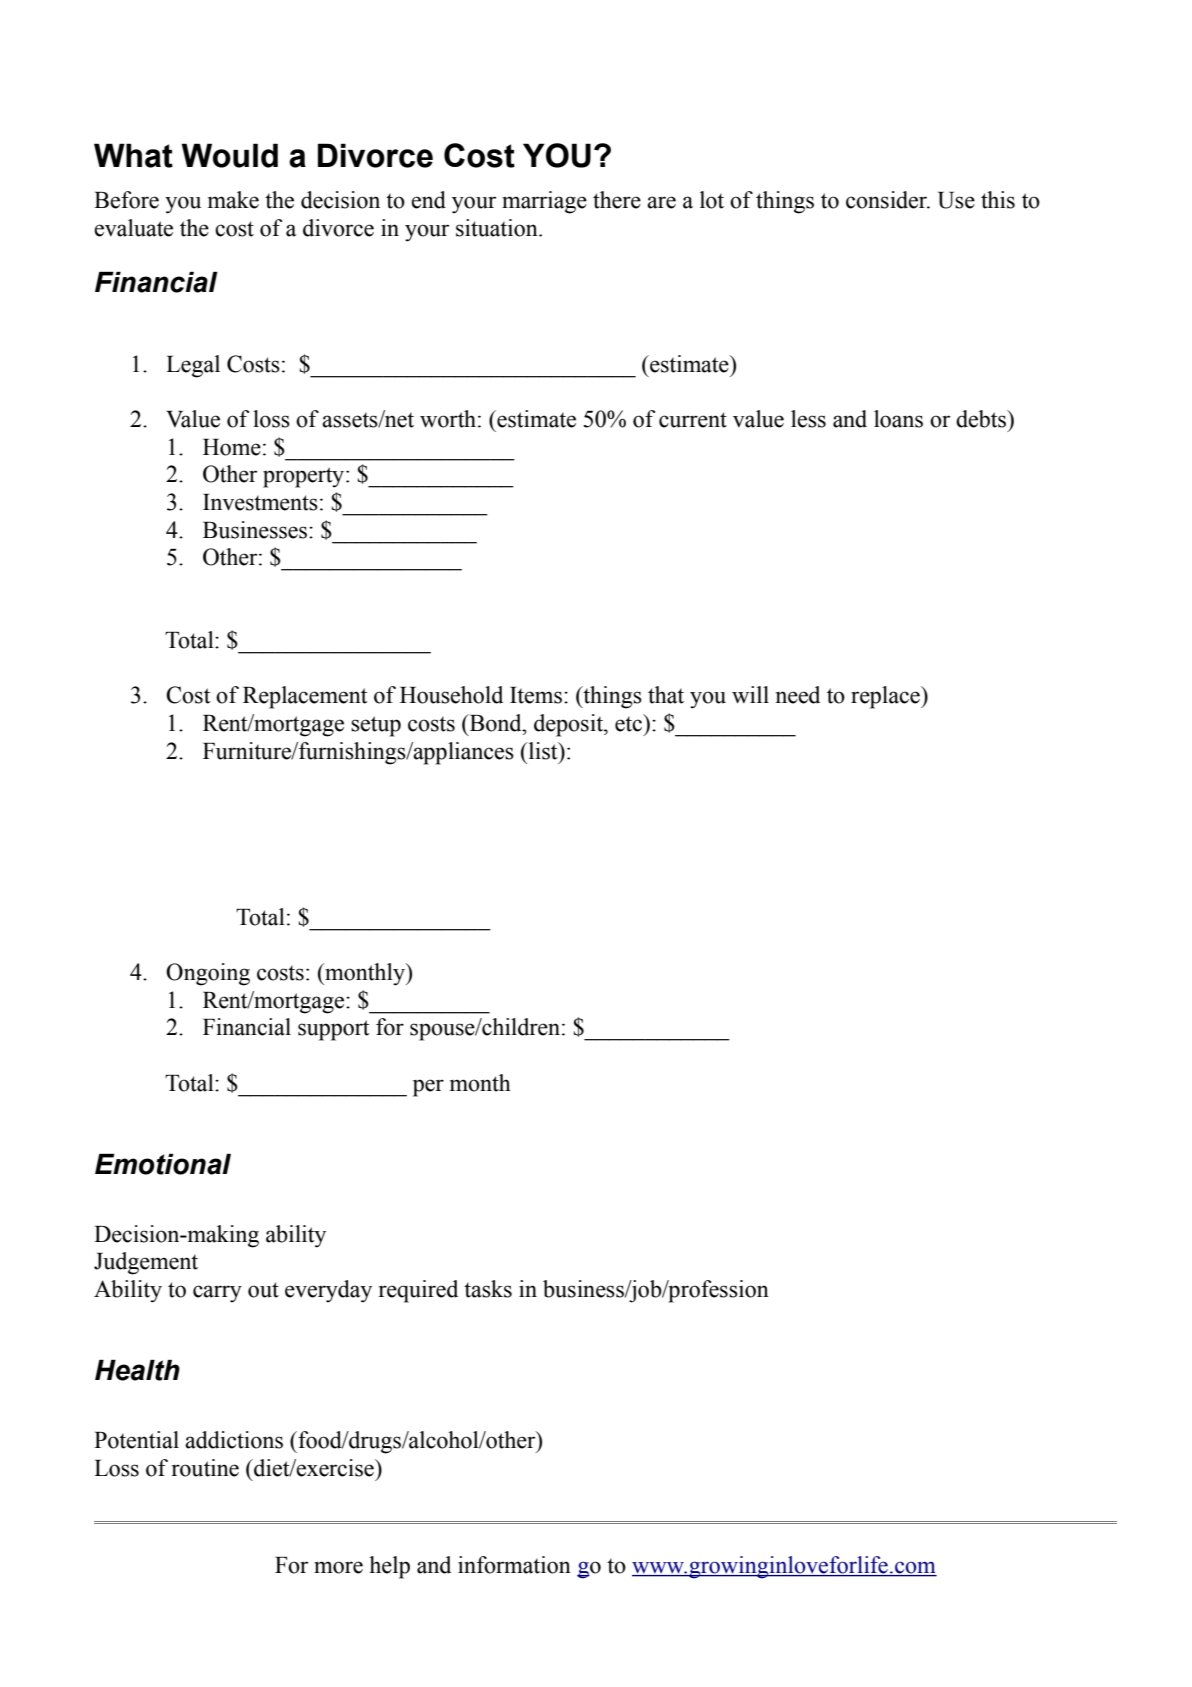  I want to click on need, so click(798, 695).
